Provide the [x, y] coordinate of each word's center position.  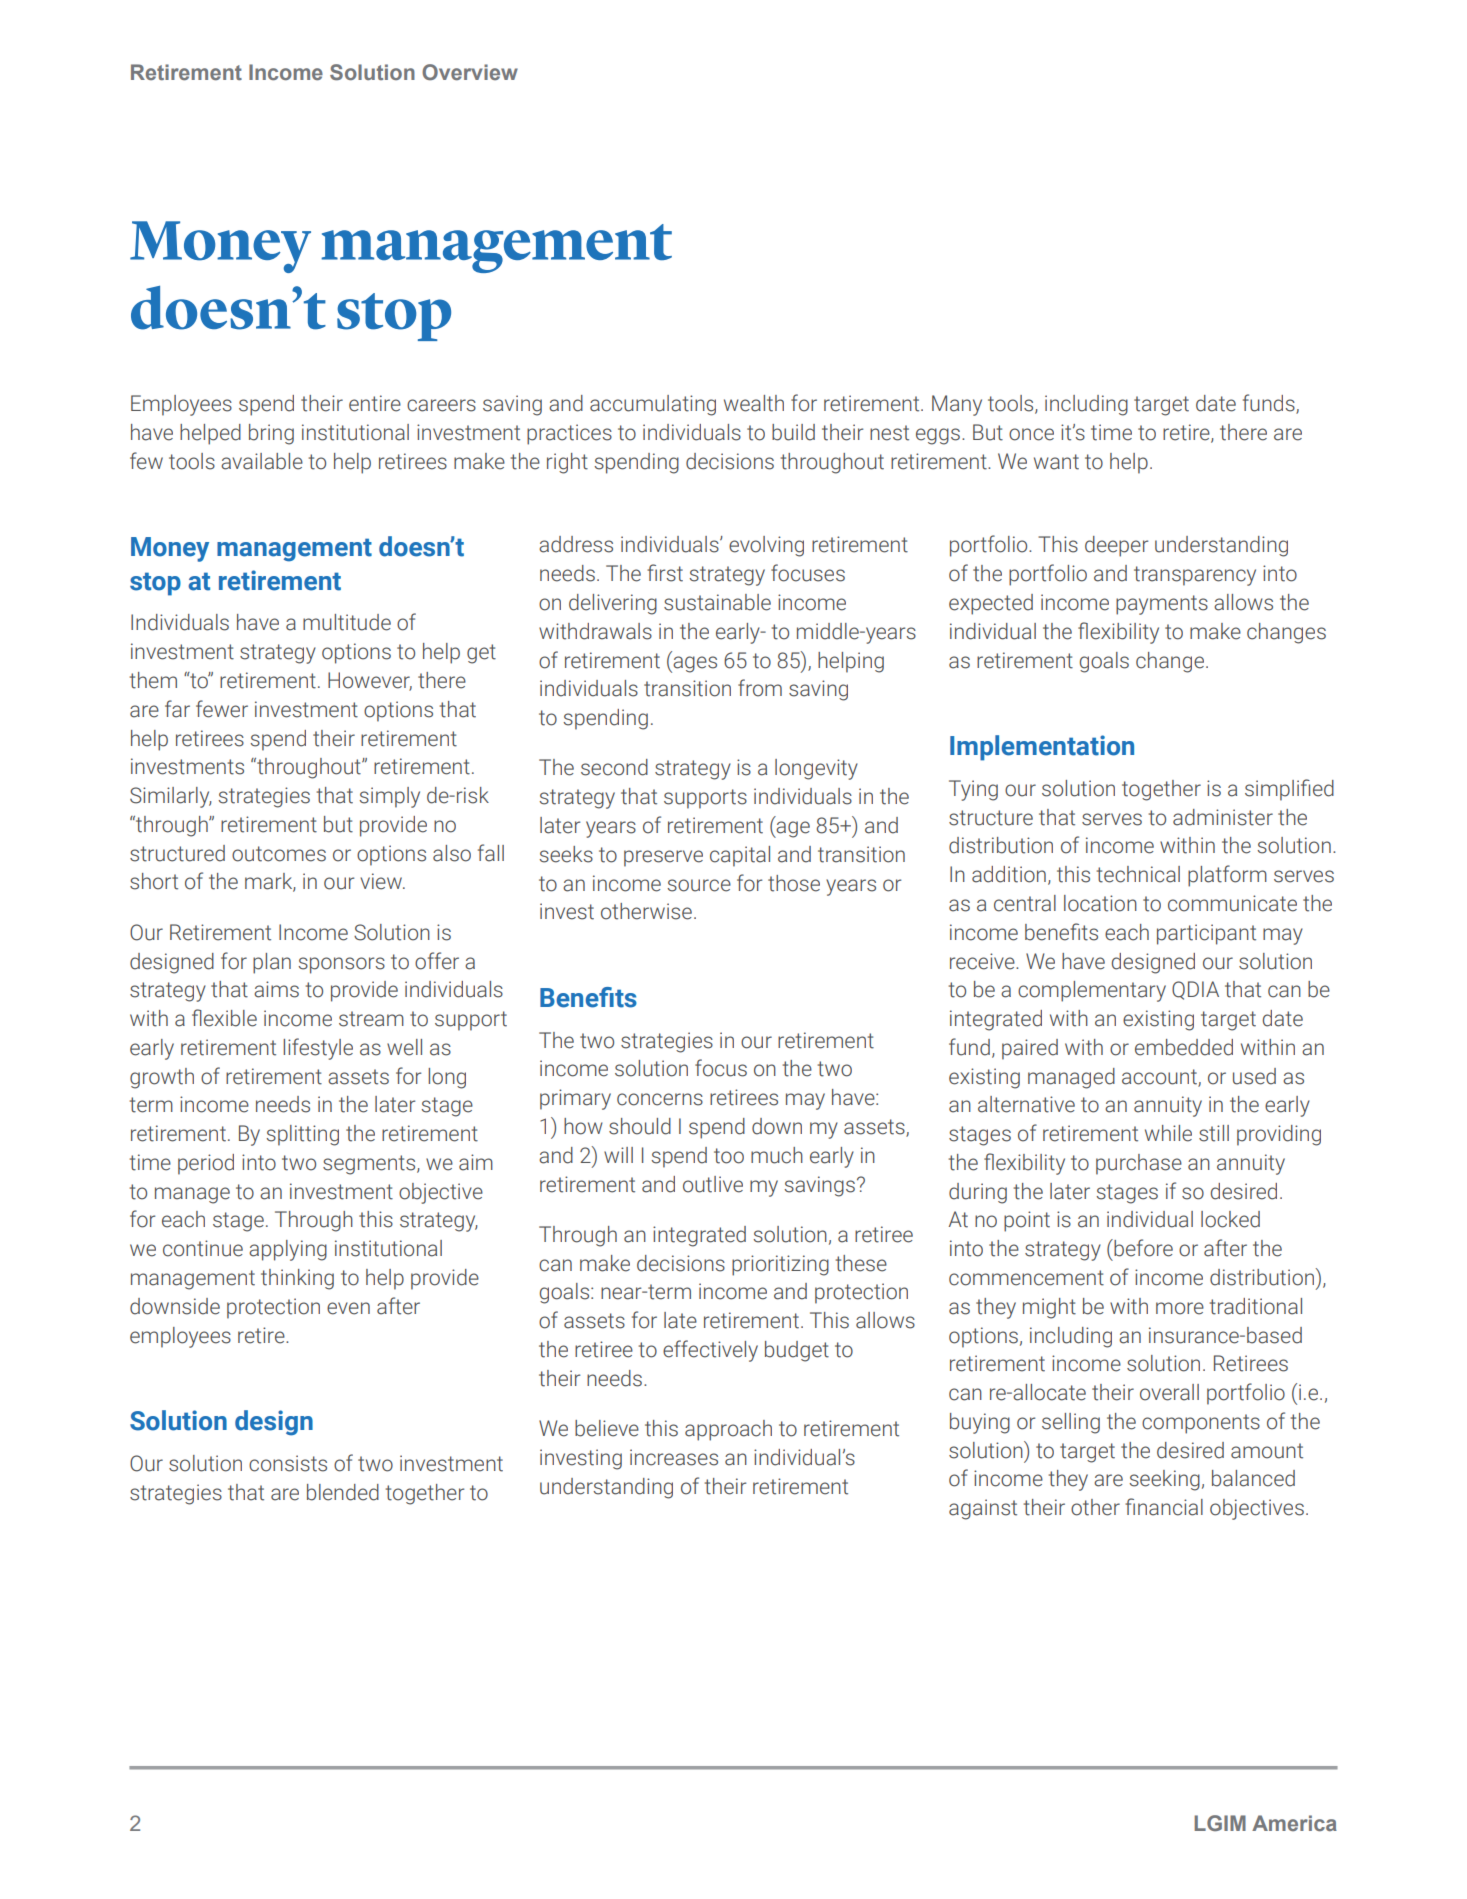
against [983, 1509]
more [1180, 1308]
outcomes [279, 854]
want [1056, 462]
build [793, 432]
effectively [710, 1351]
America [1294, 1823]
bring [271, 434]
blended [343, 1492]
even [348, 1308]
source [699, 885]
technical [1138, 874]
